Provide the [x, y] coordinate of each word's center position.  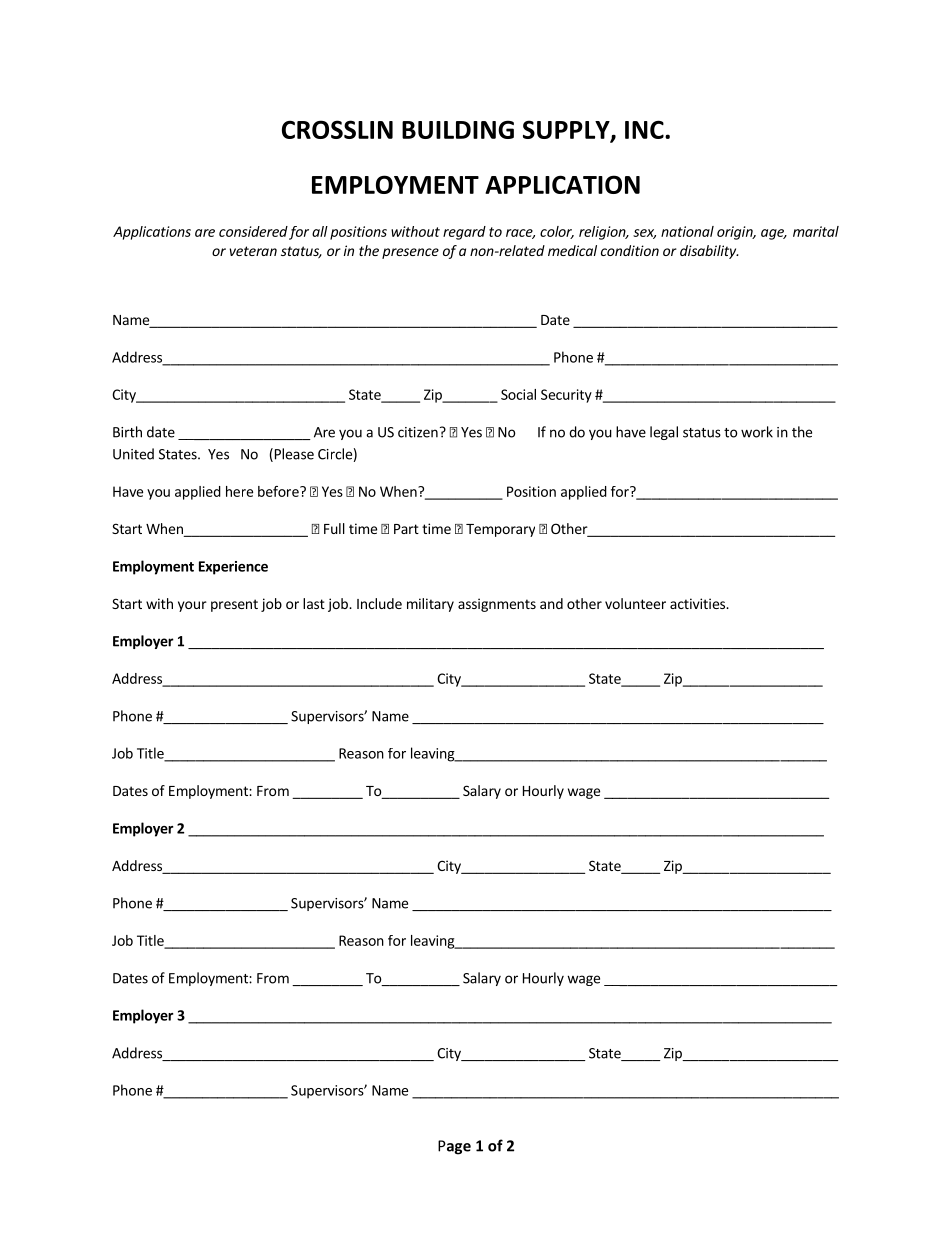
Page [454, 1147]
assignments [497, 605]
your [192, 606]
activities [698, 603]
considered [253, 231]
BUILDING [458, 129]
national [687, 231]
